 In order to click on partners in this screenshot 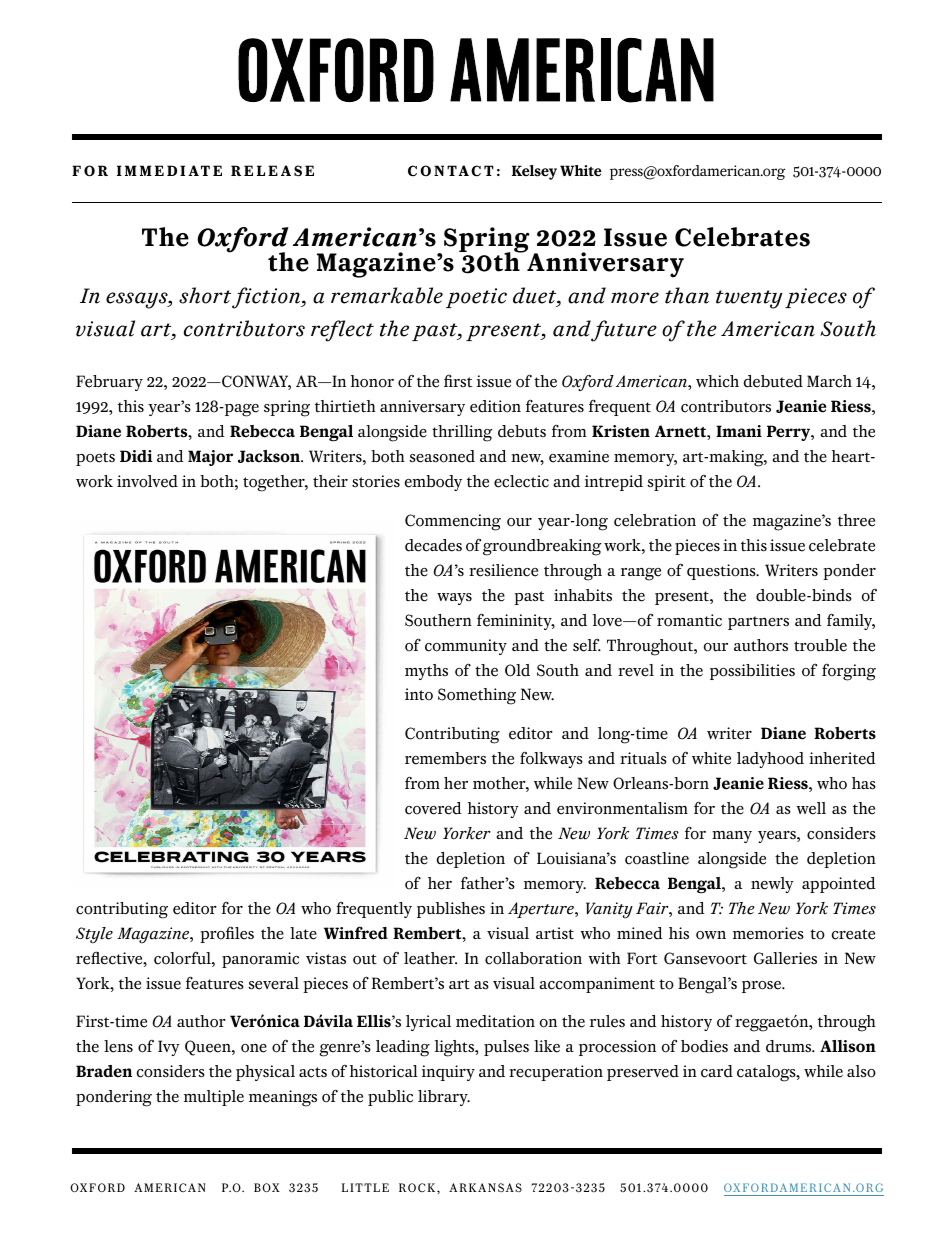, I will do `click(758, 623)`.
